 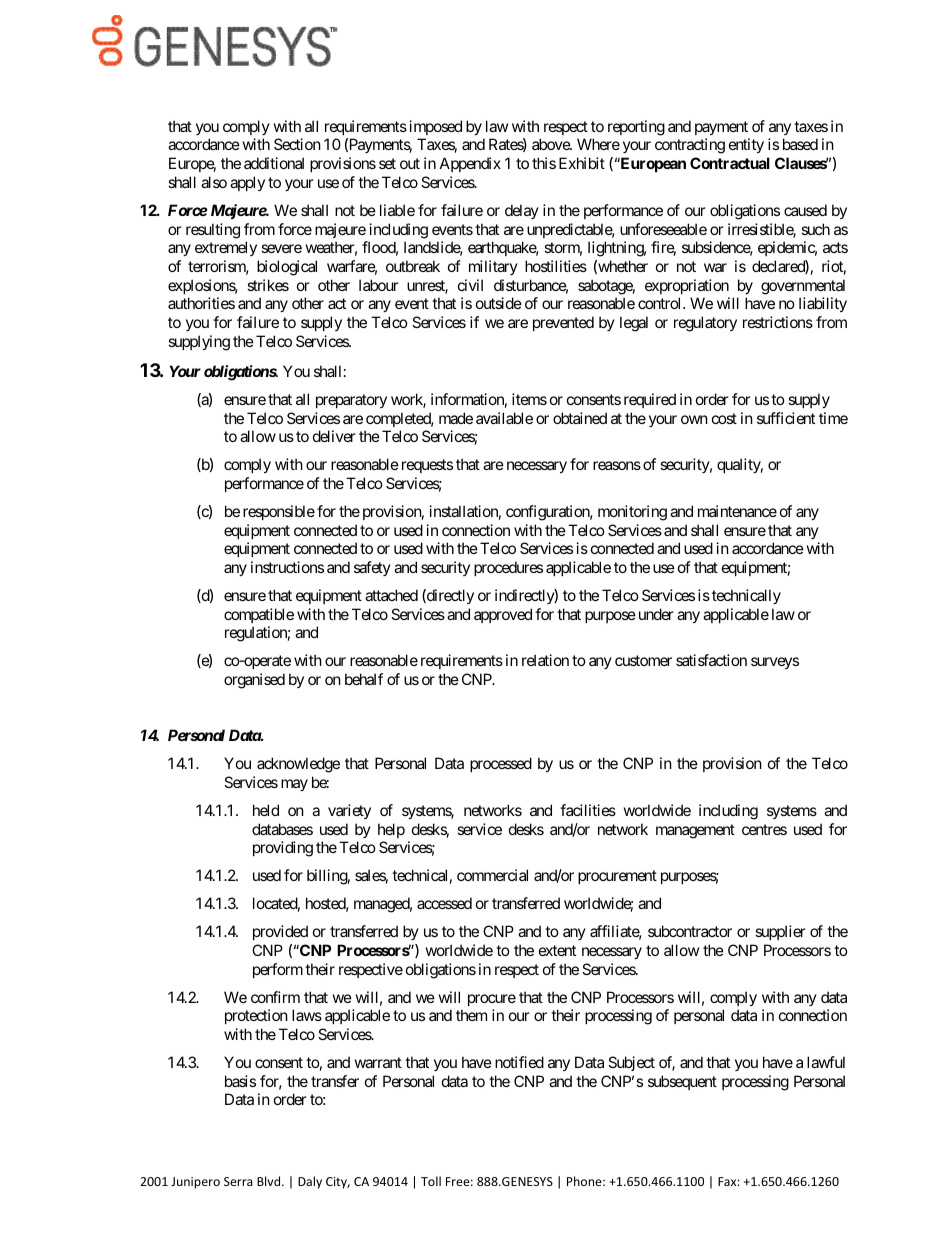 What do you see at coordinates (266, 810) in the document?
I see `held` at bounding box center [266, 810].
